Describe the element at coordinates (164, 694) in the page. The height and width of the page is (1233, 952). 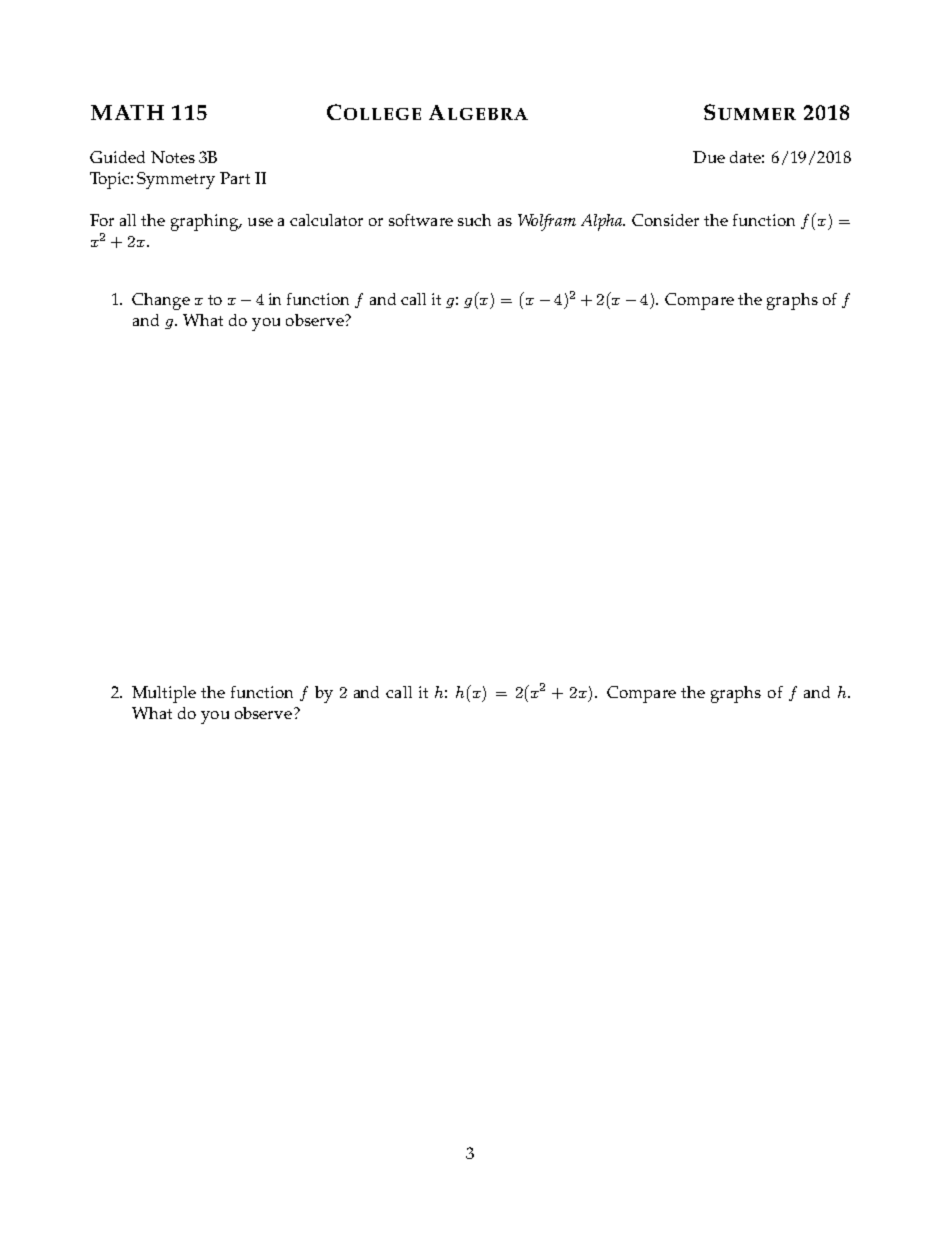
I see `Multiple` at that location.
